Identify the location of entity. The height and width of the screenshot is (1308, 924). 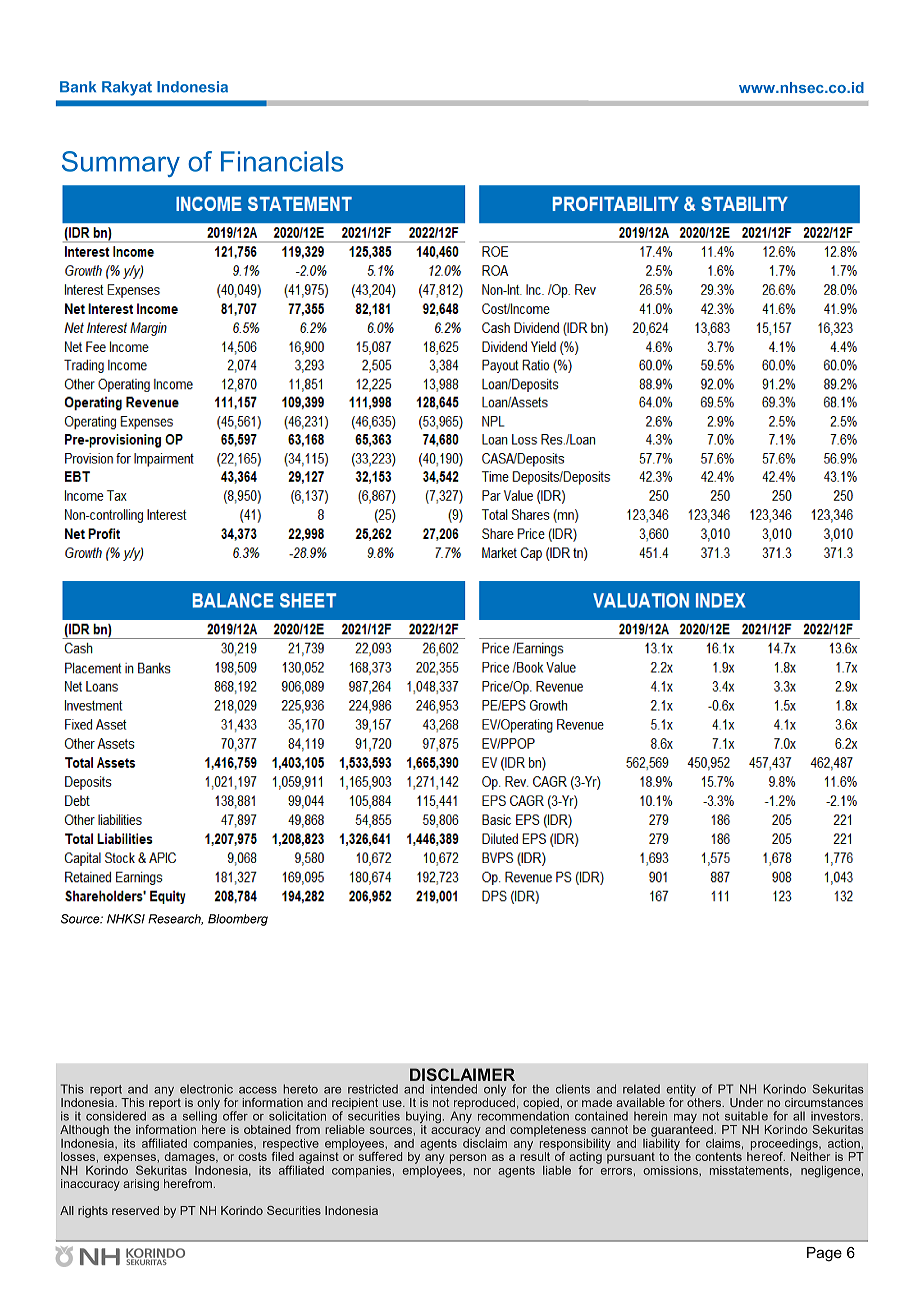
(681, 1090).
